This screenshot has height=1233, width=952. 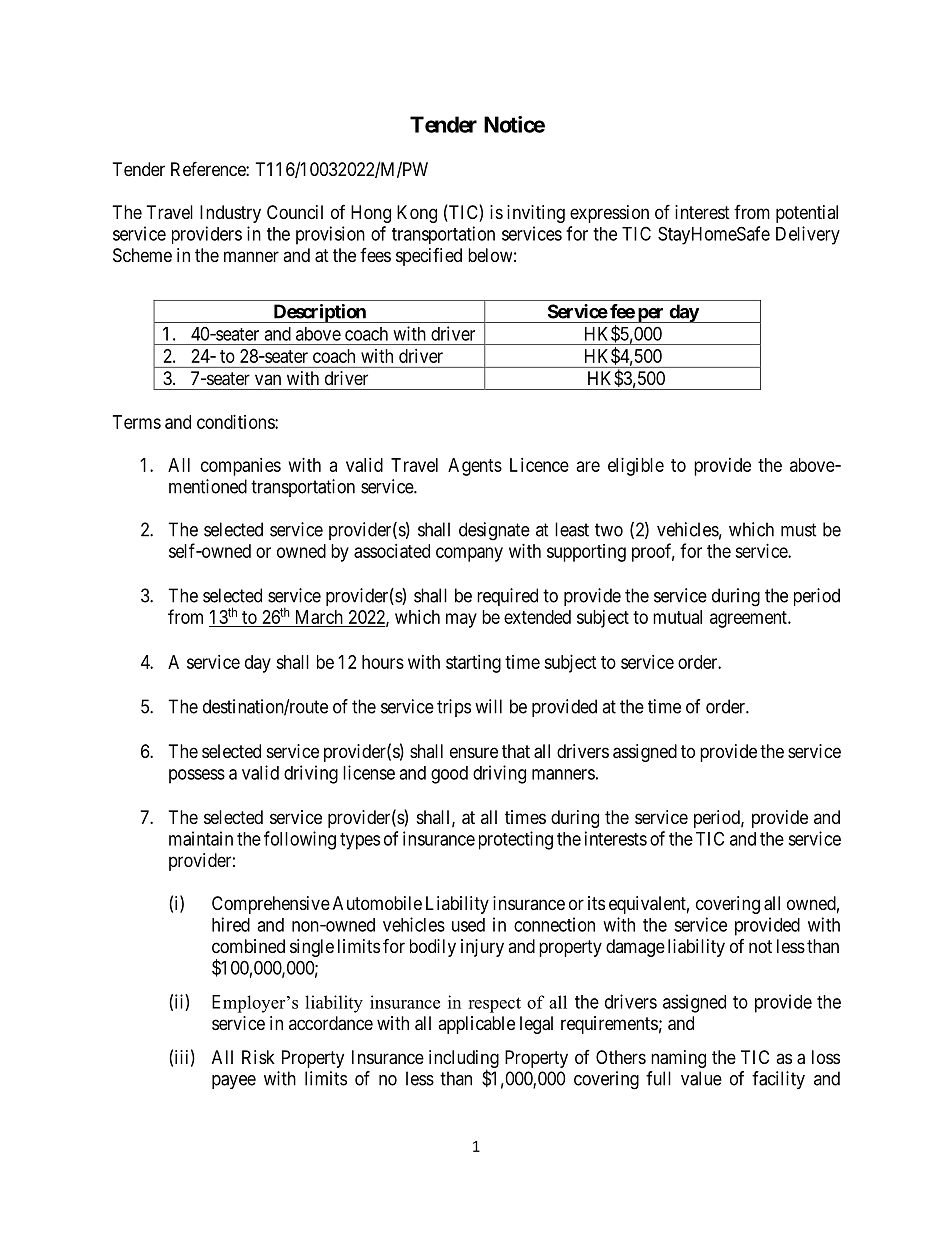 What do you see at coordinates (473, 664) in the screenshot?
I see `starting` at bounding box center [473, 664].
